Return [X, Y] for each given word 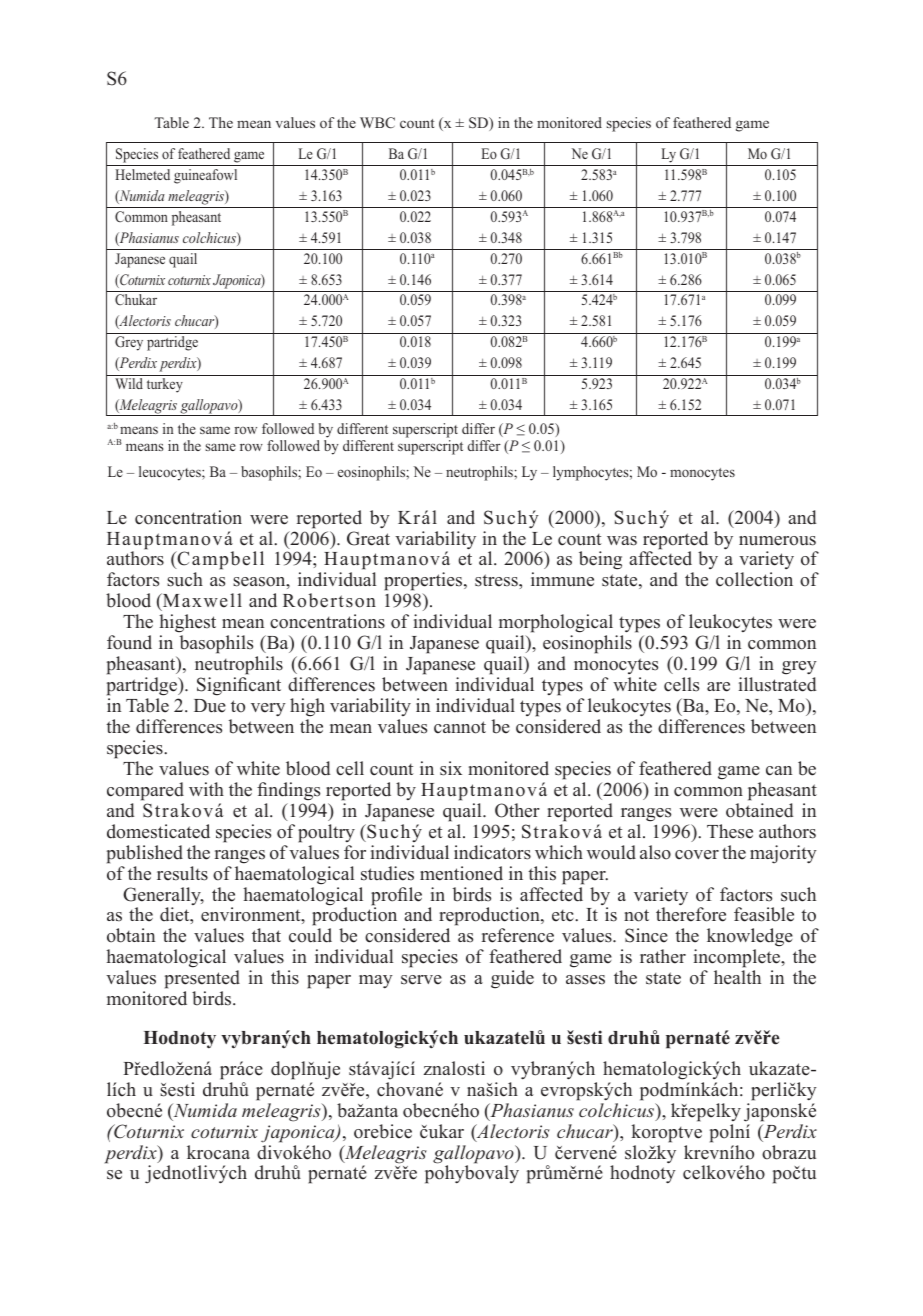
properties [424, 583]
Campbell [219, 562]
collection [754, 579]
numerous [777, 541]
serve [421, 980]
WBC [377, 123]
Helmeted [142, 174]
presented [202, 979]
